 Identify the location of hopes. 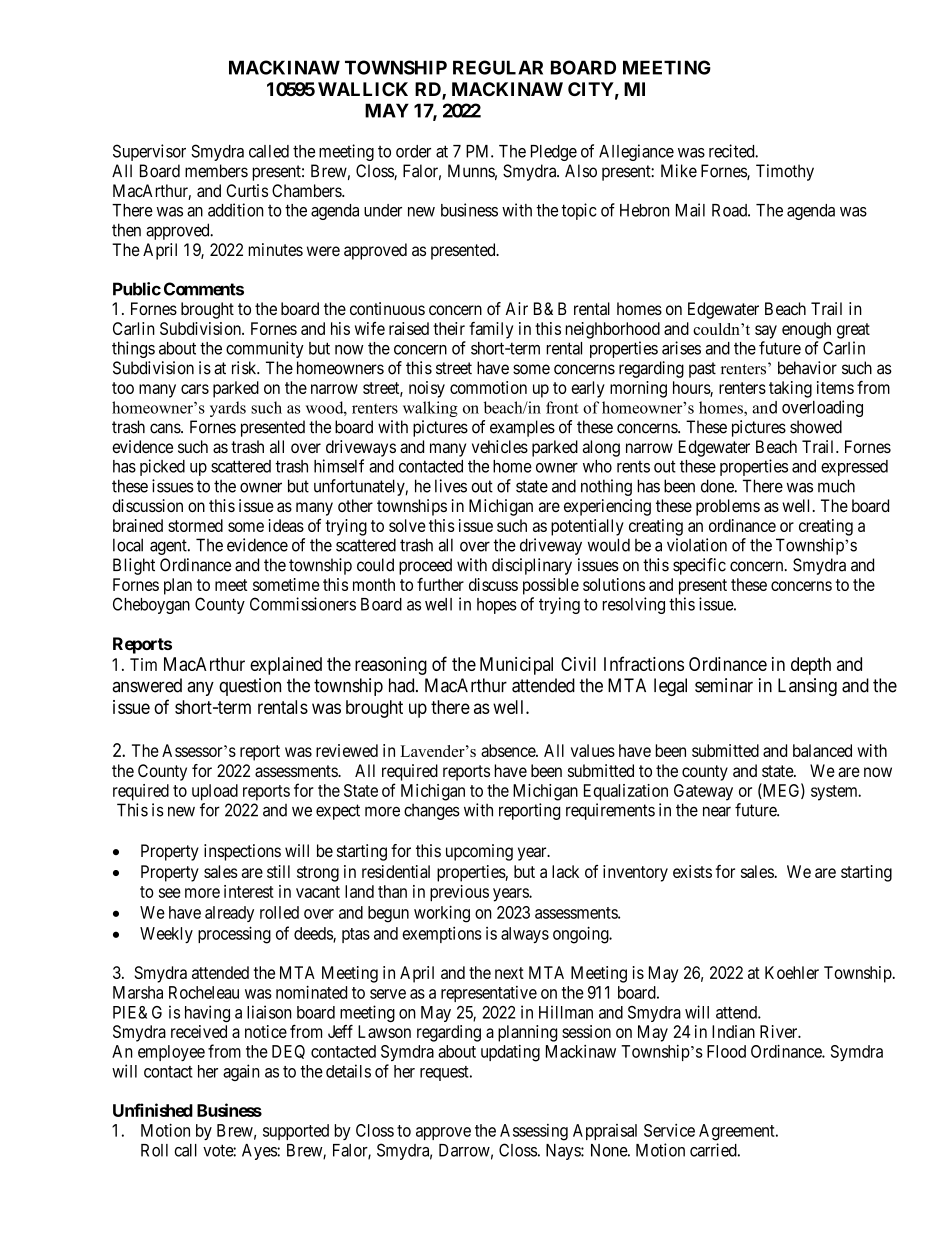
(497, 606).
